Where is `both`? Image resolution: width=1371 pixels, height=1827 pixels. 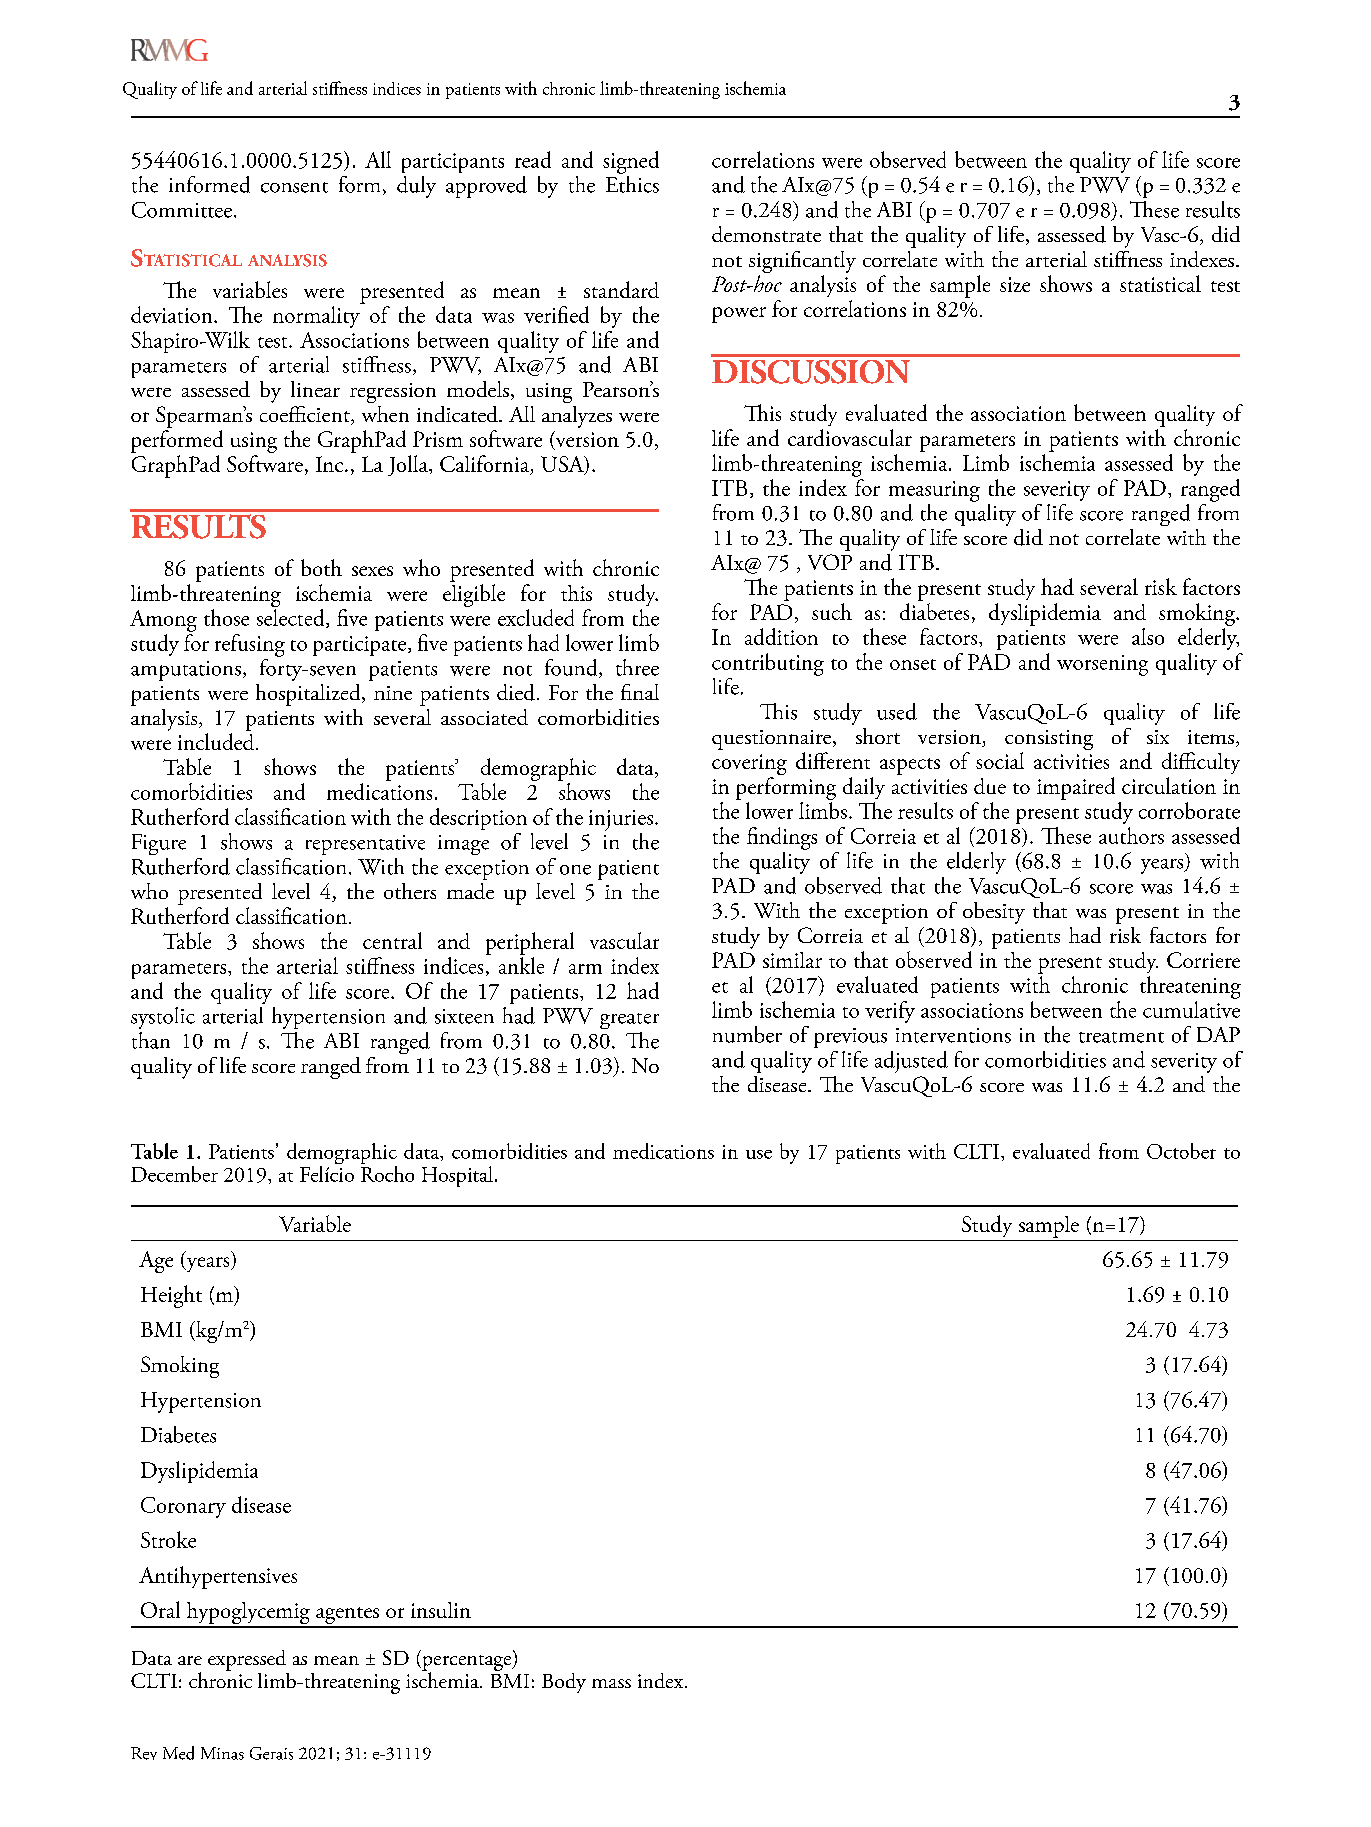 both is located at coordinates (321, 567).
